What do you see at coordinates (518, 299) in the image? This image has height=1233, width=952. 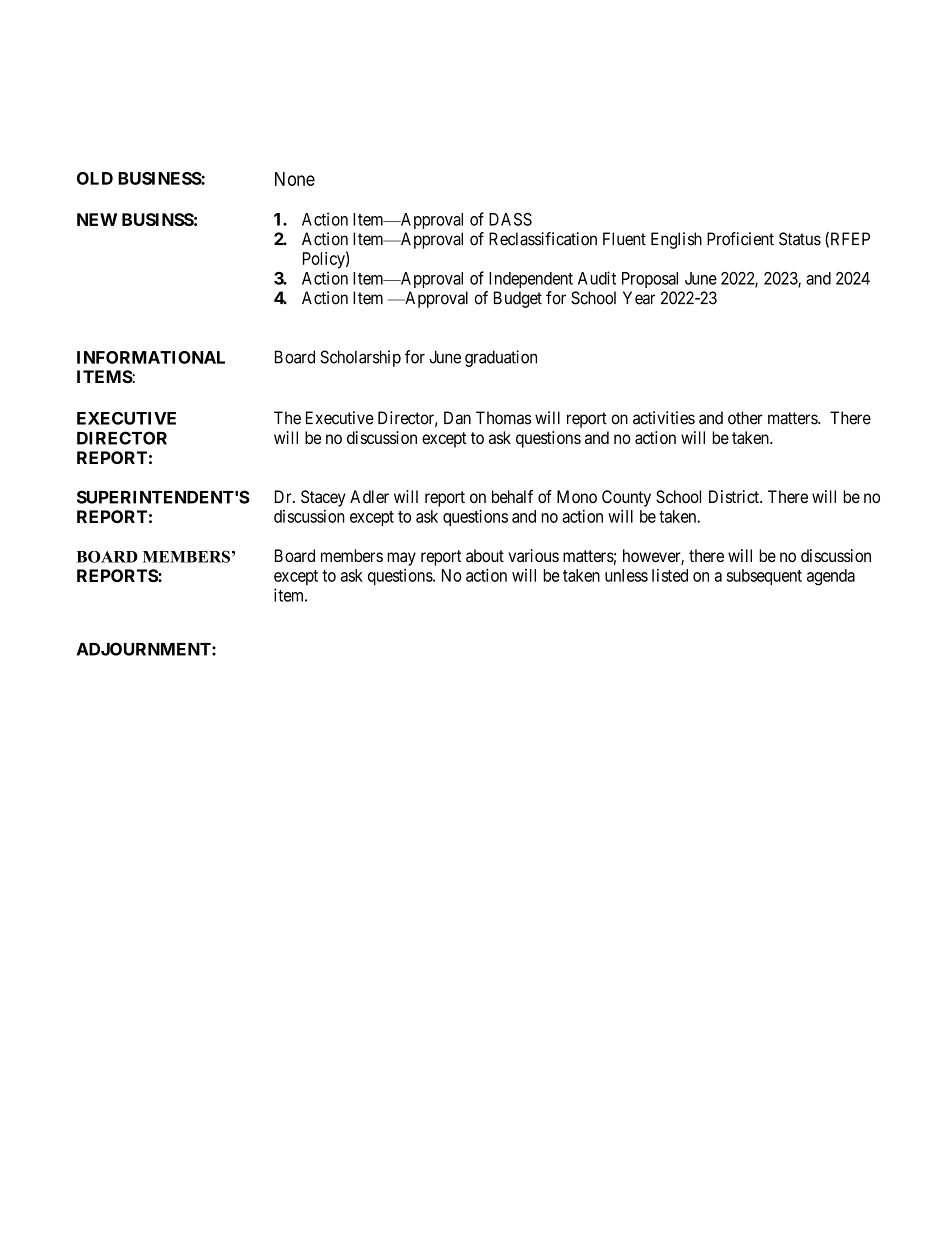 I see `Budget` at bounding box center [518, 299].
